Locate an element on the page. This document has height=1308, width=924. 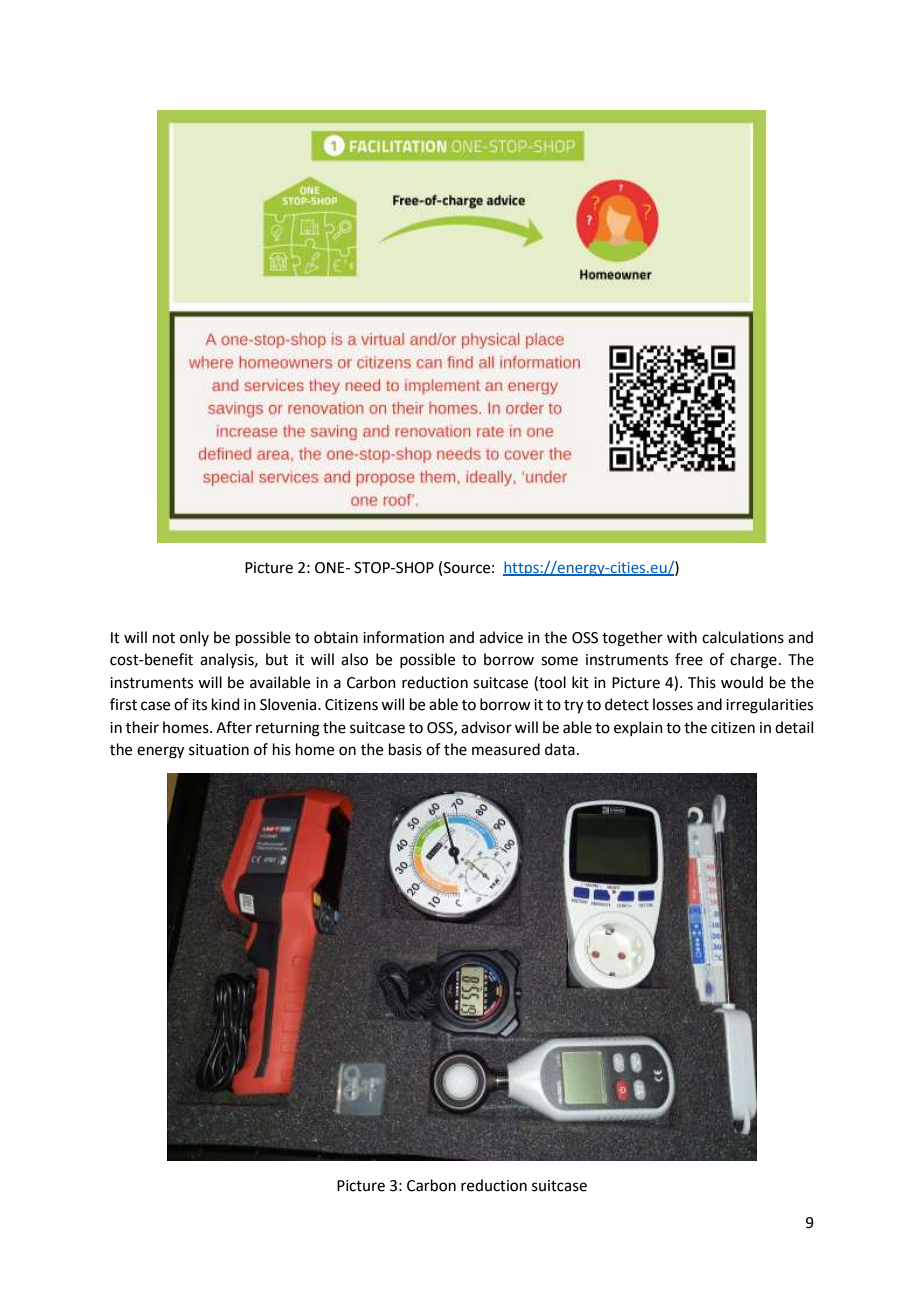
only is located at coordinates (194, 638).
